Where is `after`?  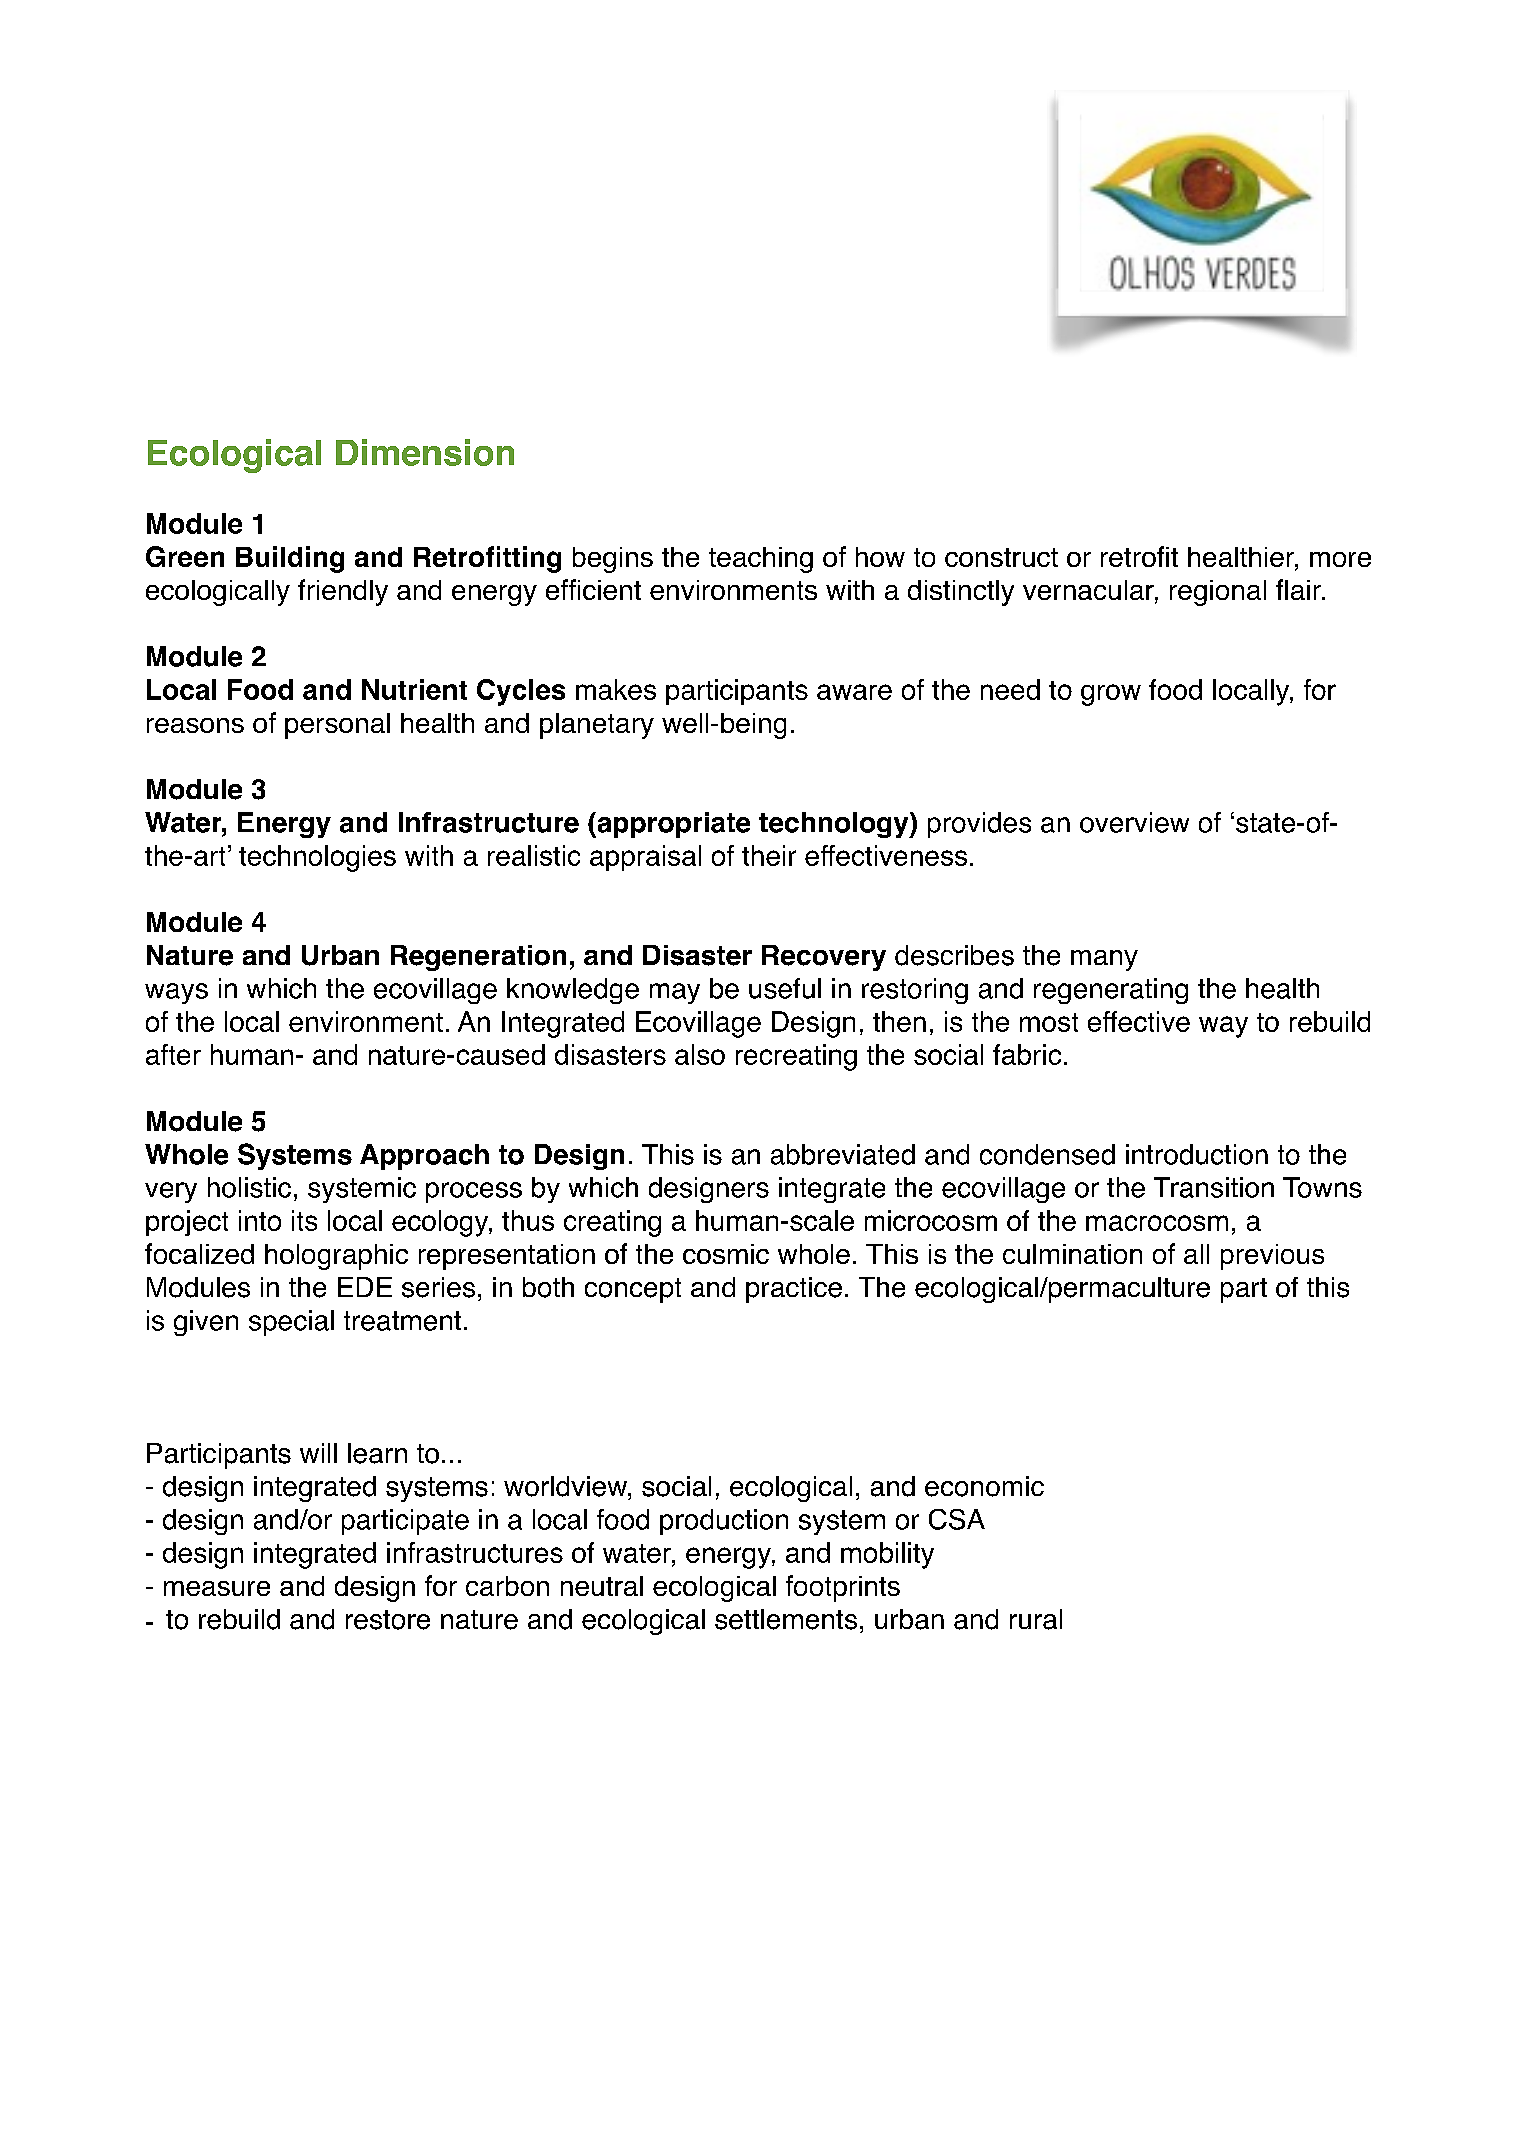
after is located at coordinates (173, 1054).
